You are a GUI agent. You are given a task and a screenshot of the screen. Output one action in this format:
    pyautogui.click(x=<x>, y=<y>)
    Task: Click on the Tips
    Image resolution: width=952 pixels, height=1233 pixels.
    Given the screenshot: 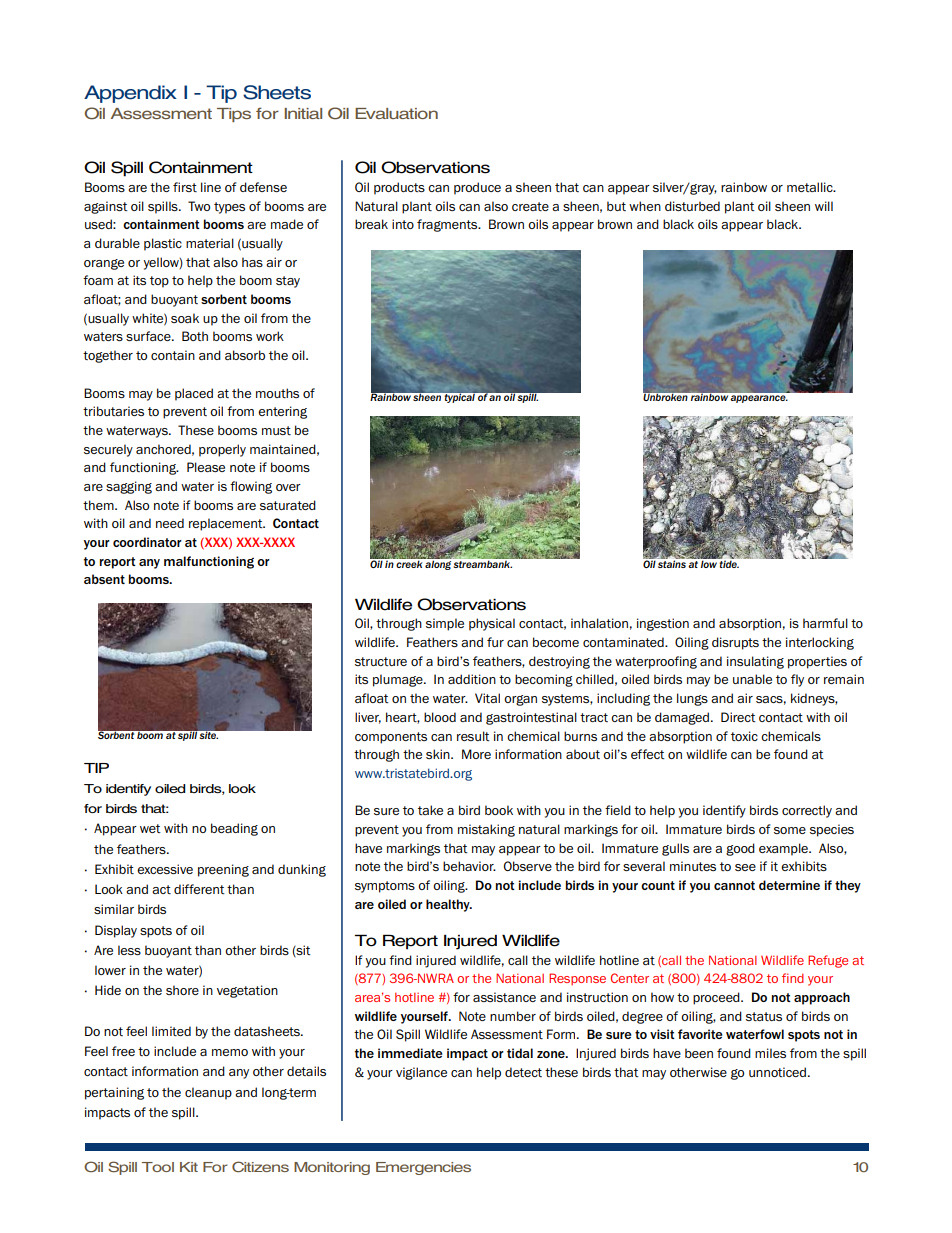 What is the action you would take?
    pyautogui.click(x=234, y=115)
